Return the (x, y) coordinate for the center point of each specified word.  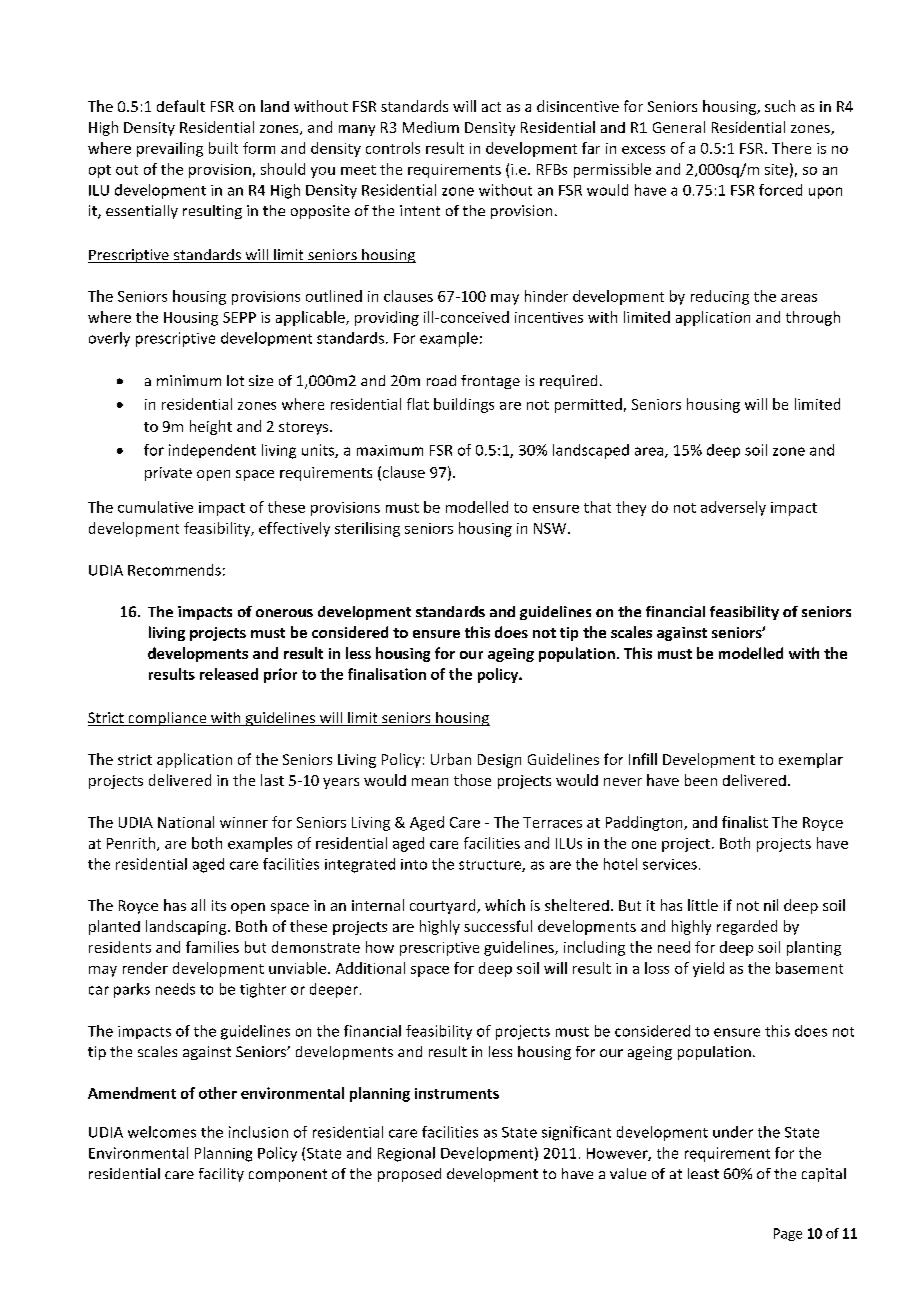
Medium (431, 127)
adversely (733, 508)
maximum (390, 450)
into (414, 864)
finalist (745, 822)
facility (221, 1175)
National (186, 822)
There (791, 148)
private (168, 474)
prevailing (170, 149)
